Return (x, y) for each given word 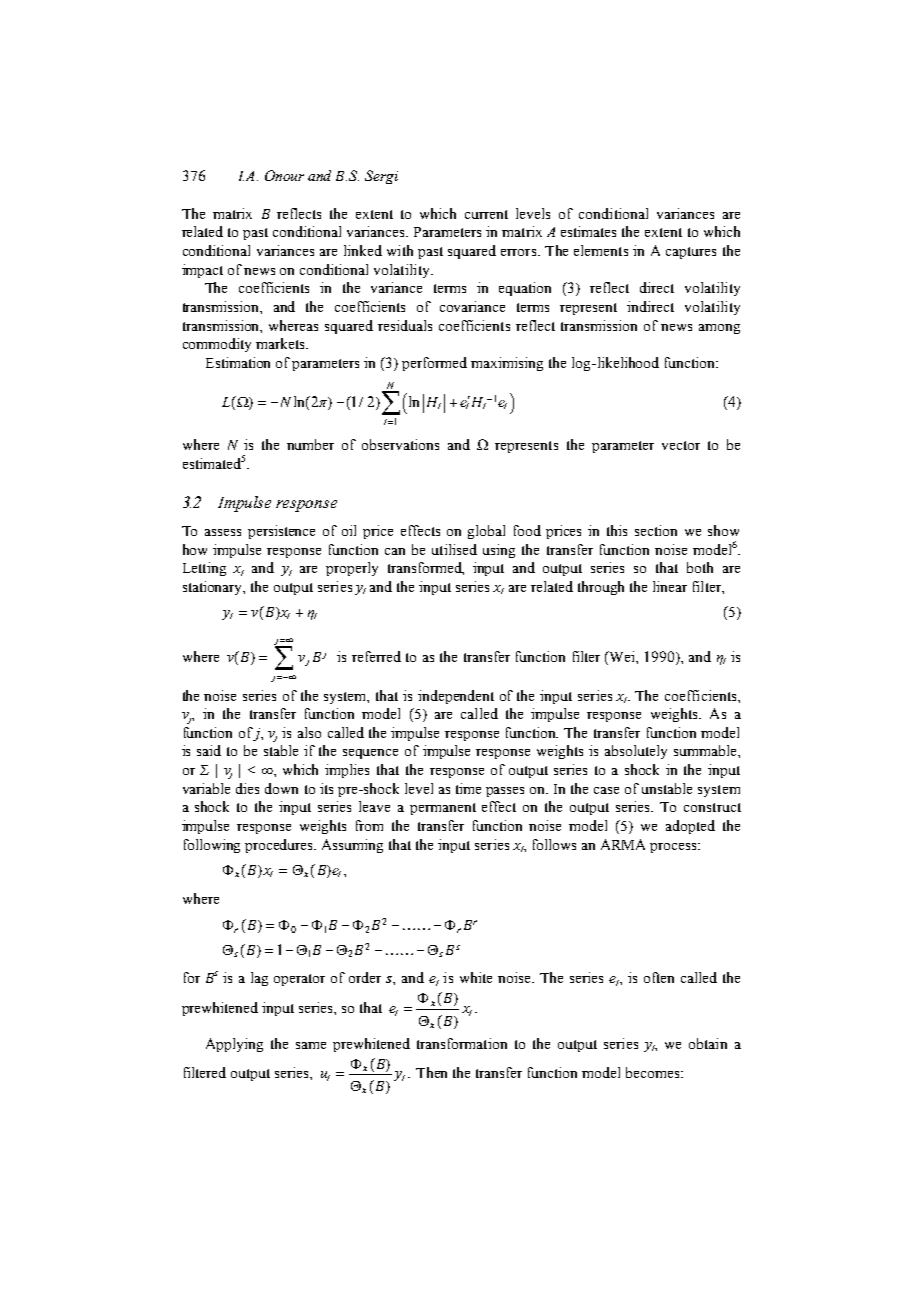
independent (456, 697)
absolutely (636, 752)
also (309, 732)
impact (202, 271)
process (674, 848)
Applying (234, 1045)
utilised (454, 549)
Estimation (238, 362)
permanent (443, 809)
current (486, 214)
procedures (280, 846)
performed (434, 364)
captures (691, 253)
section (656, 530)
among (719, 329)
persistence (281, 532)
